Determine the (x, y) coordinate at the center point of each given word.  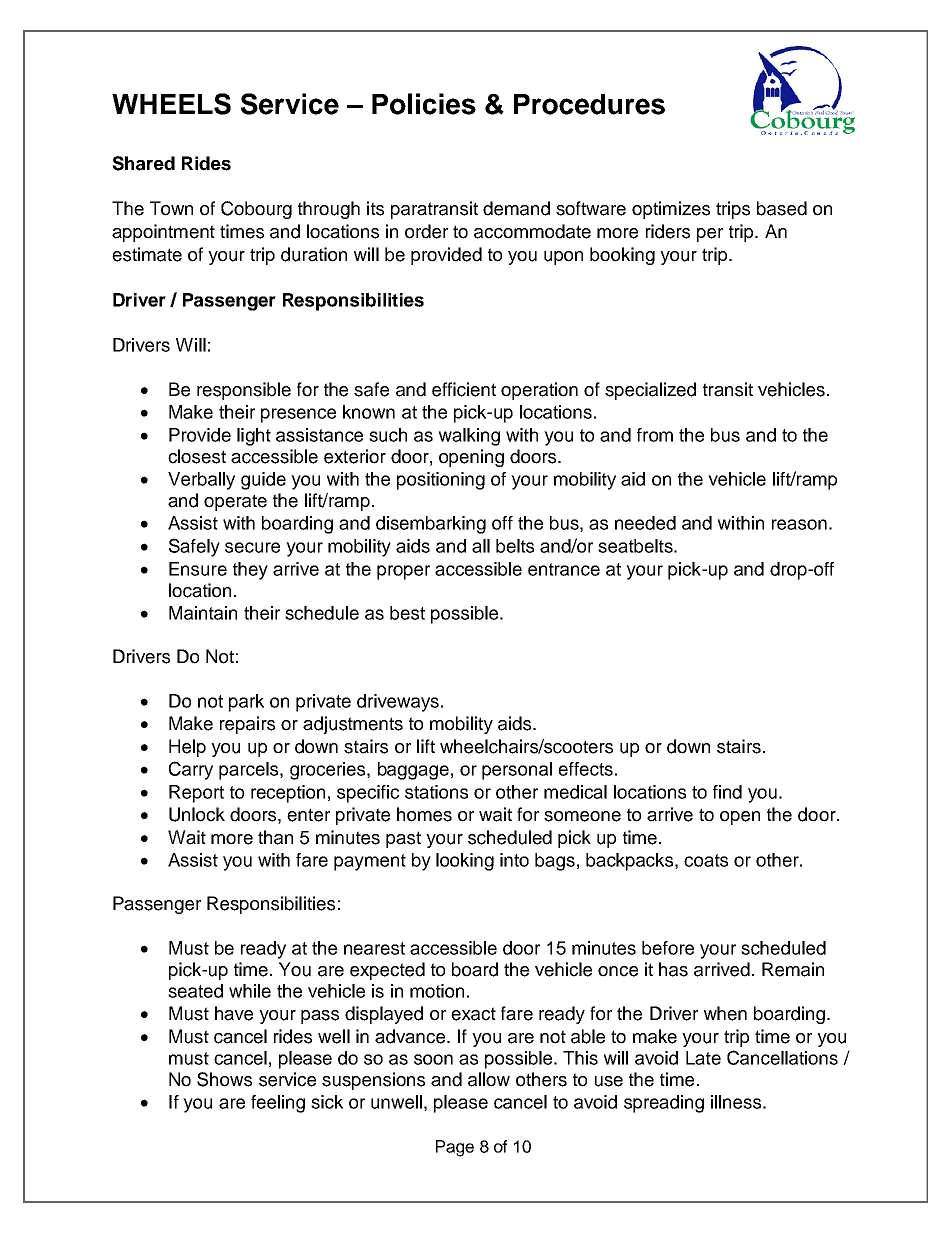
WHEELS (171, 104)
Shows (224, 1079)
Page (455, 1148)
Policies (424, 104)
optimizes (671, 210)
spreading (664, 1104)
